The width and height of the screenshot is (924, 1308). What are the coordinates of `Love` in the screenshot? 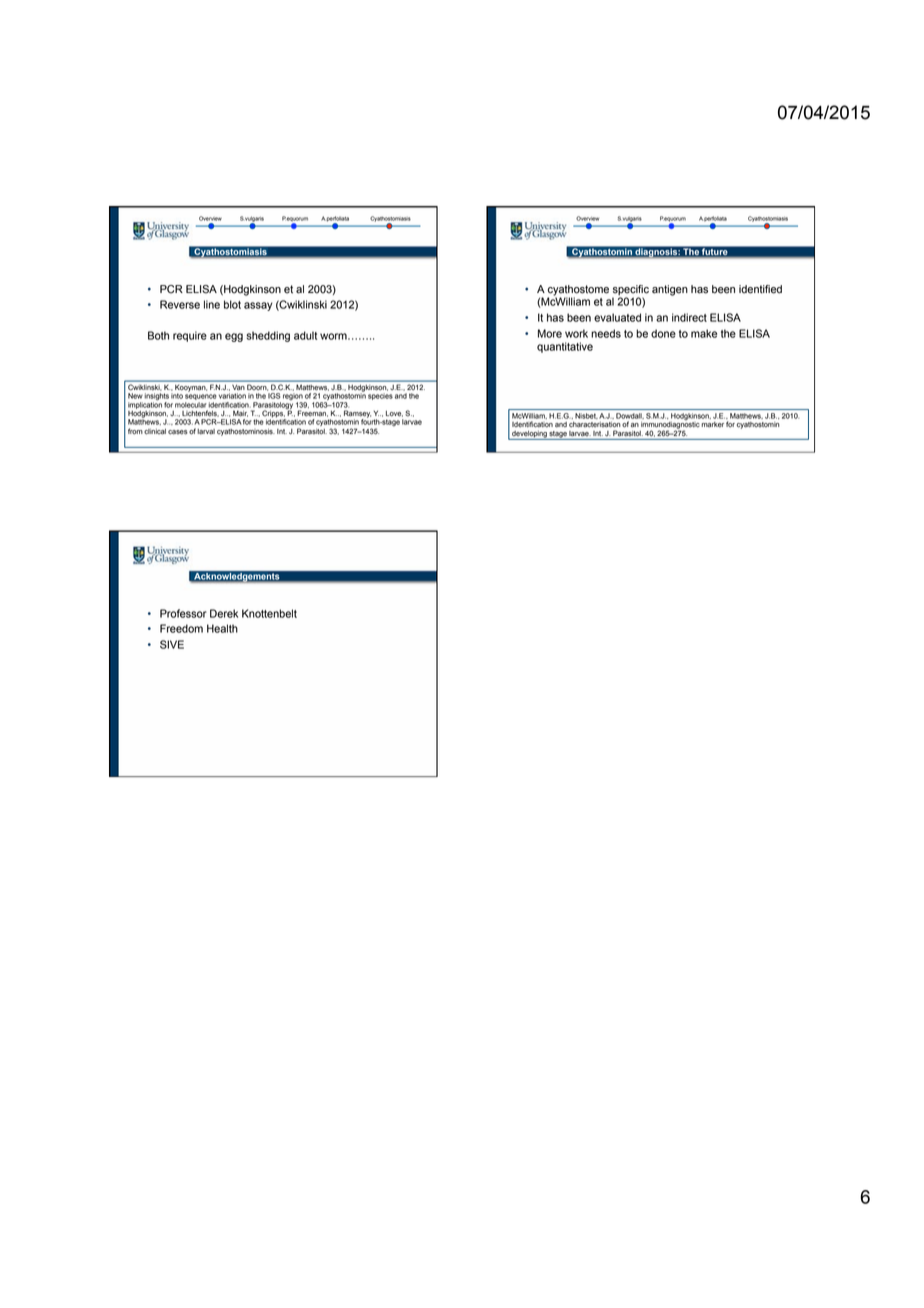 It's located at (394, 414).
